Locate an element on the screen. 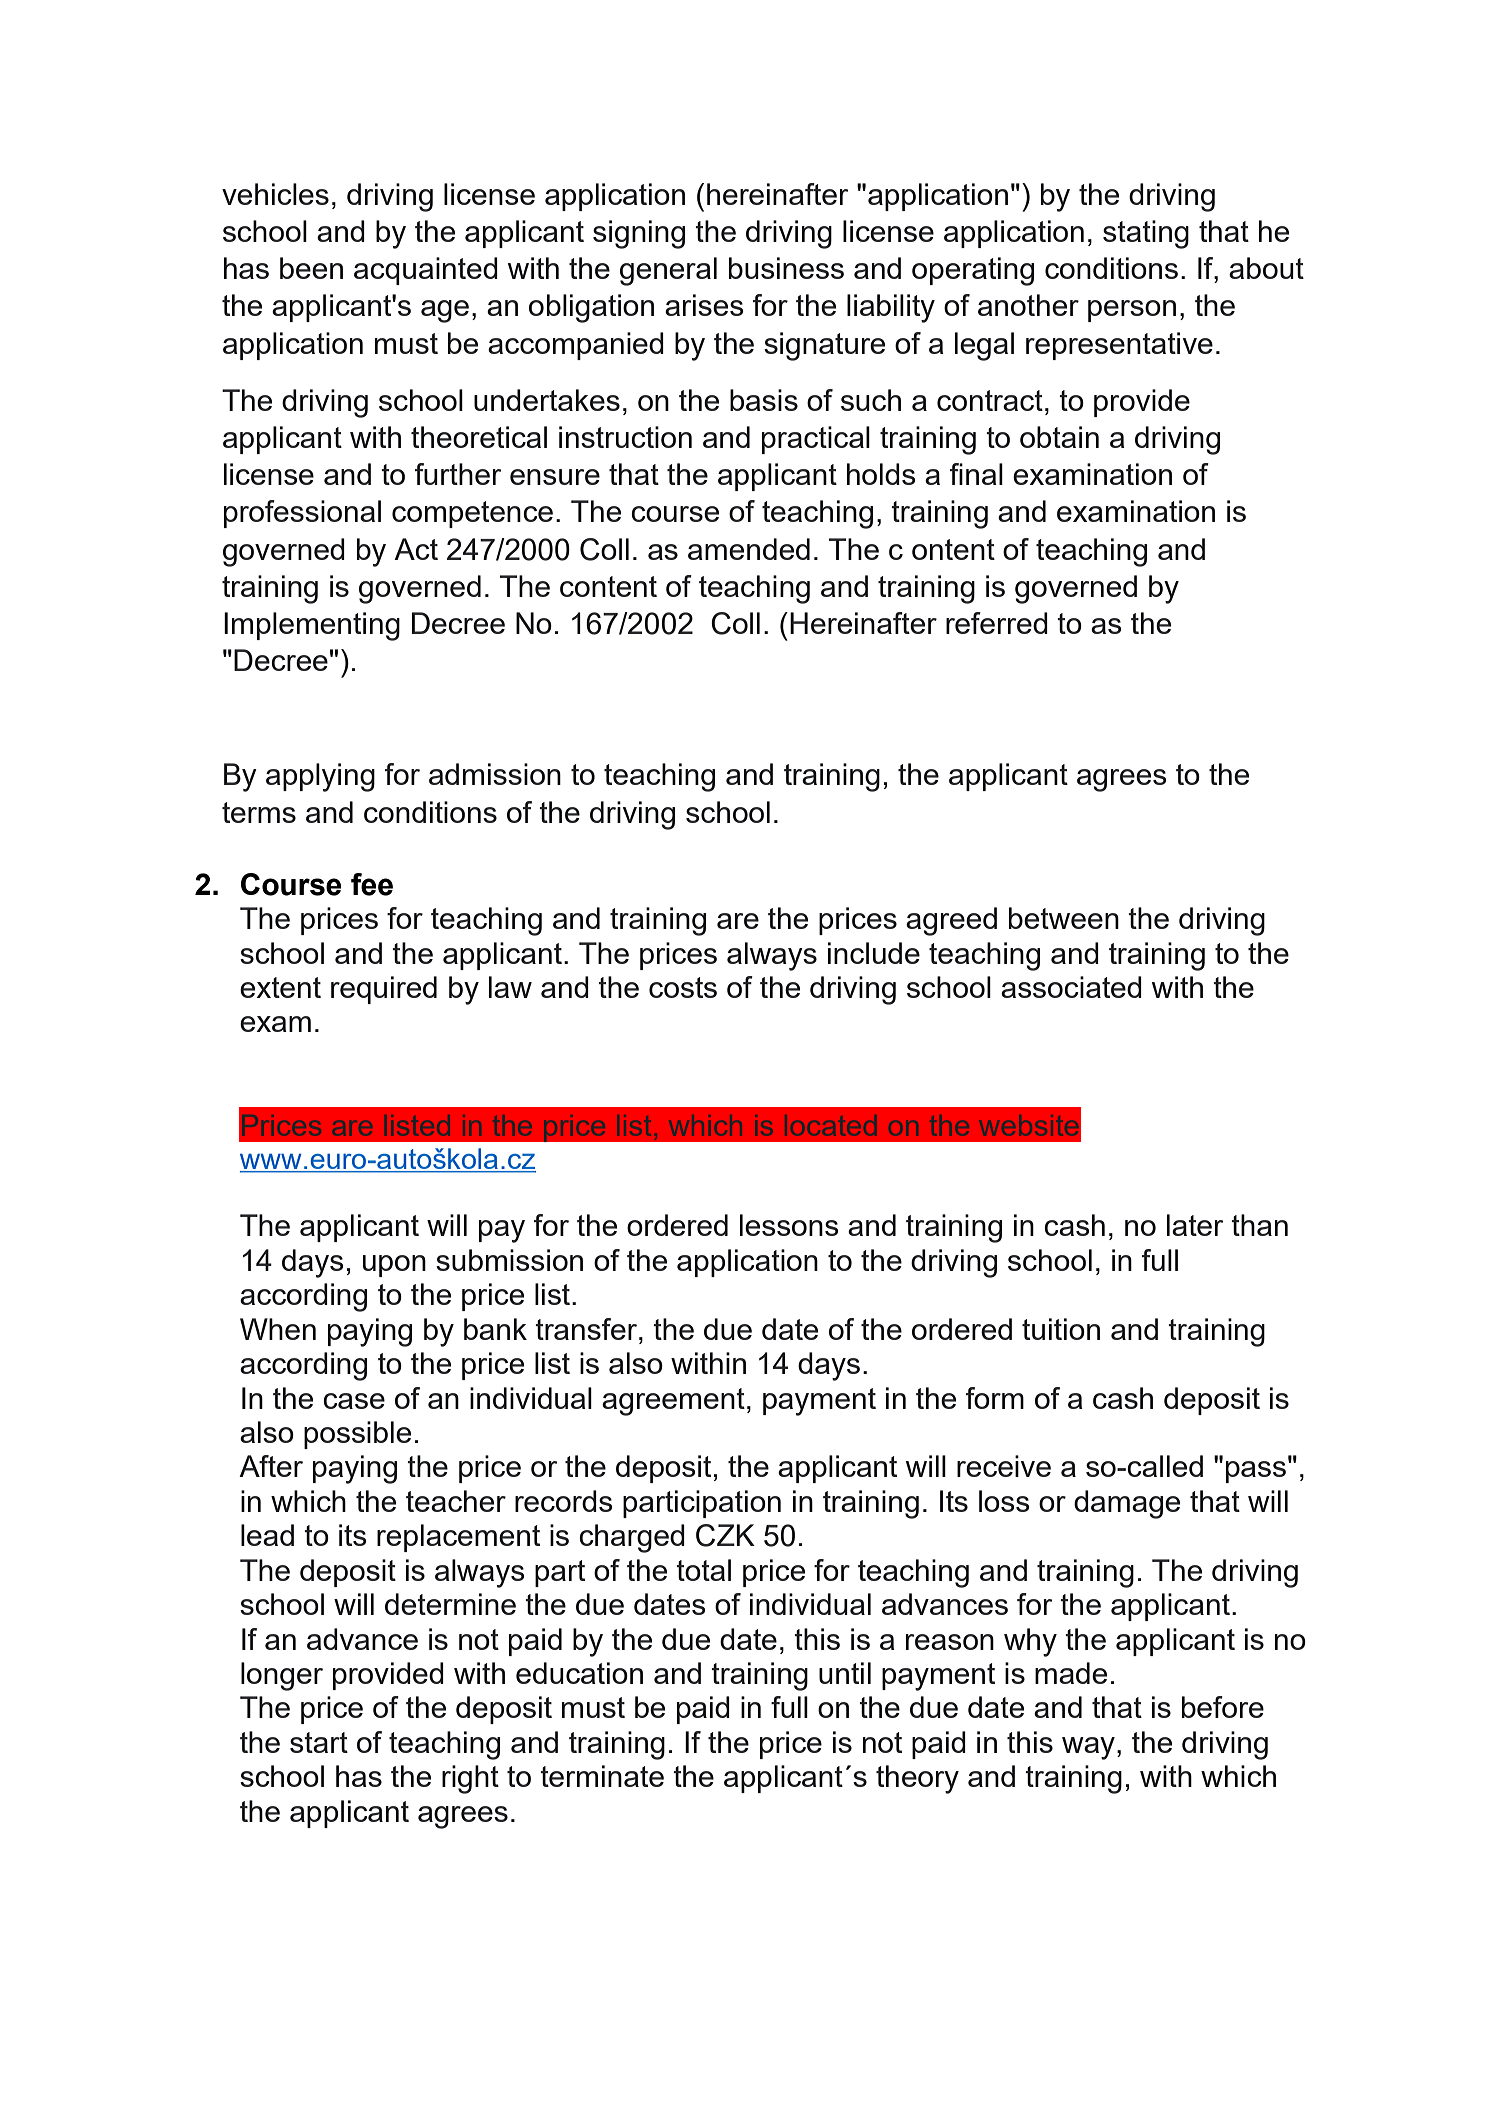 The width and height of the screenshot is (1485, 2101). costs is located at coordinates (683, 987).
